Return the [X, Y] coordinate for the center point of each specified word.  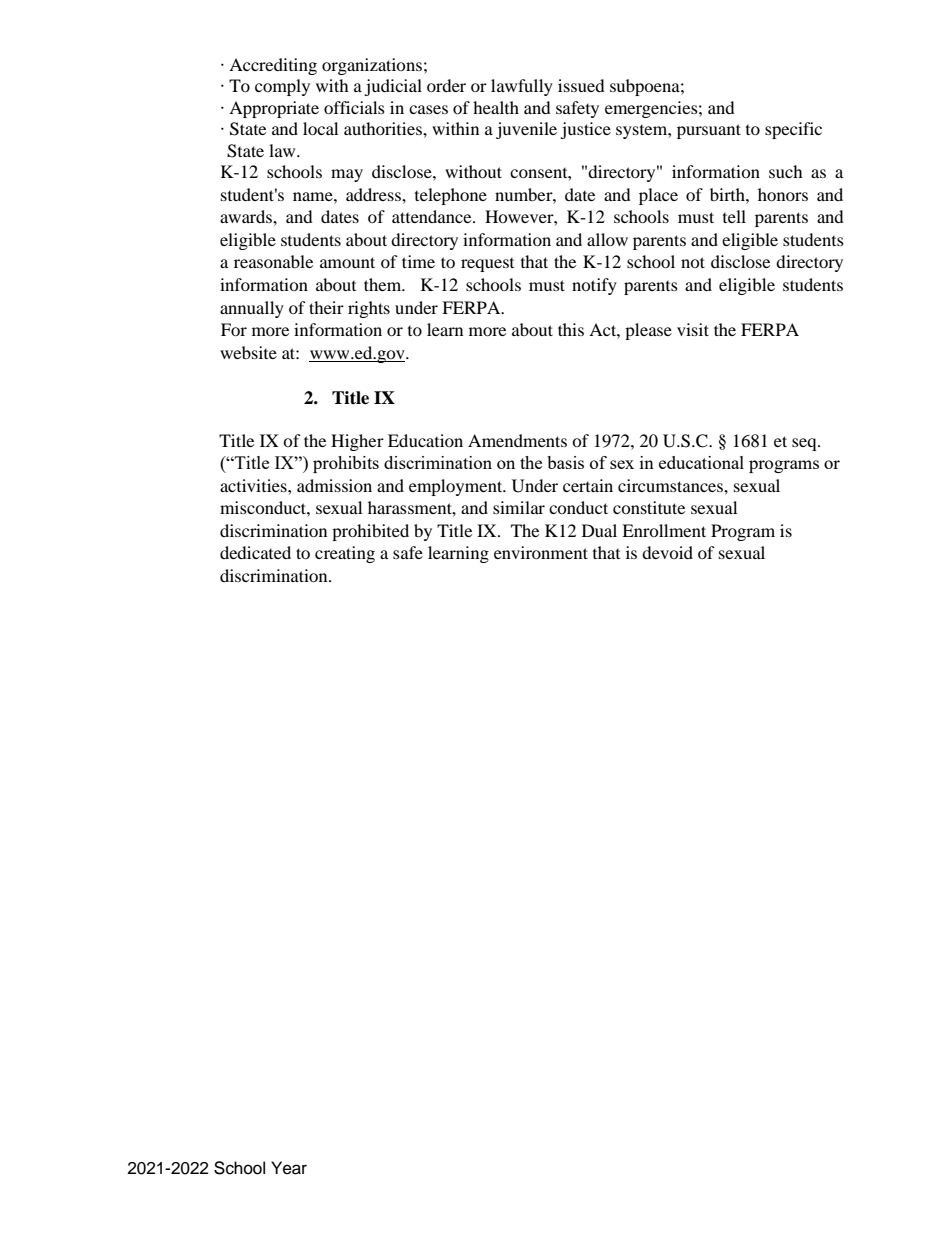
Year [289, 1168]
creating [345, 554]
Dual [599, 530]
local [320, 128]
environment [541, 552]
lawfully [522, 87]
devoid [667, 552]
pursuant [709, 131]
